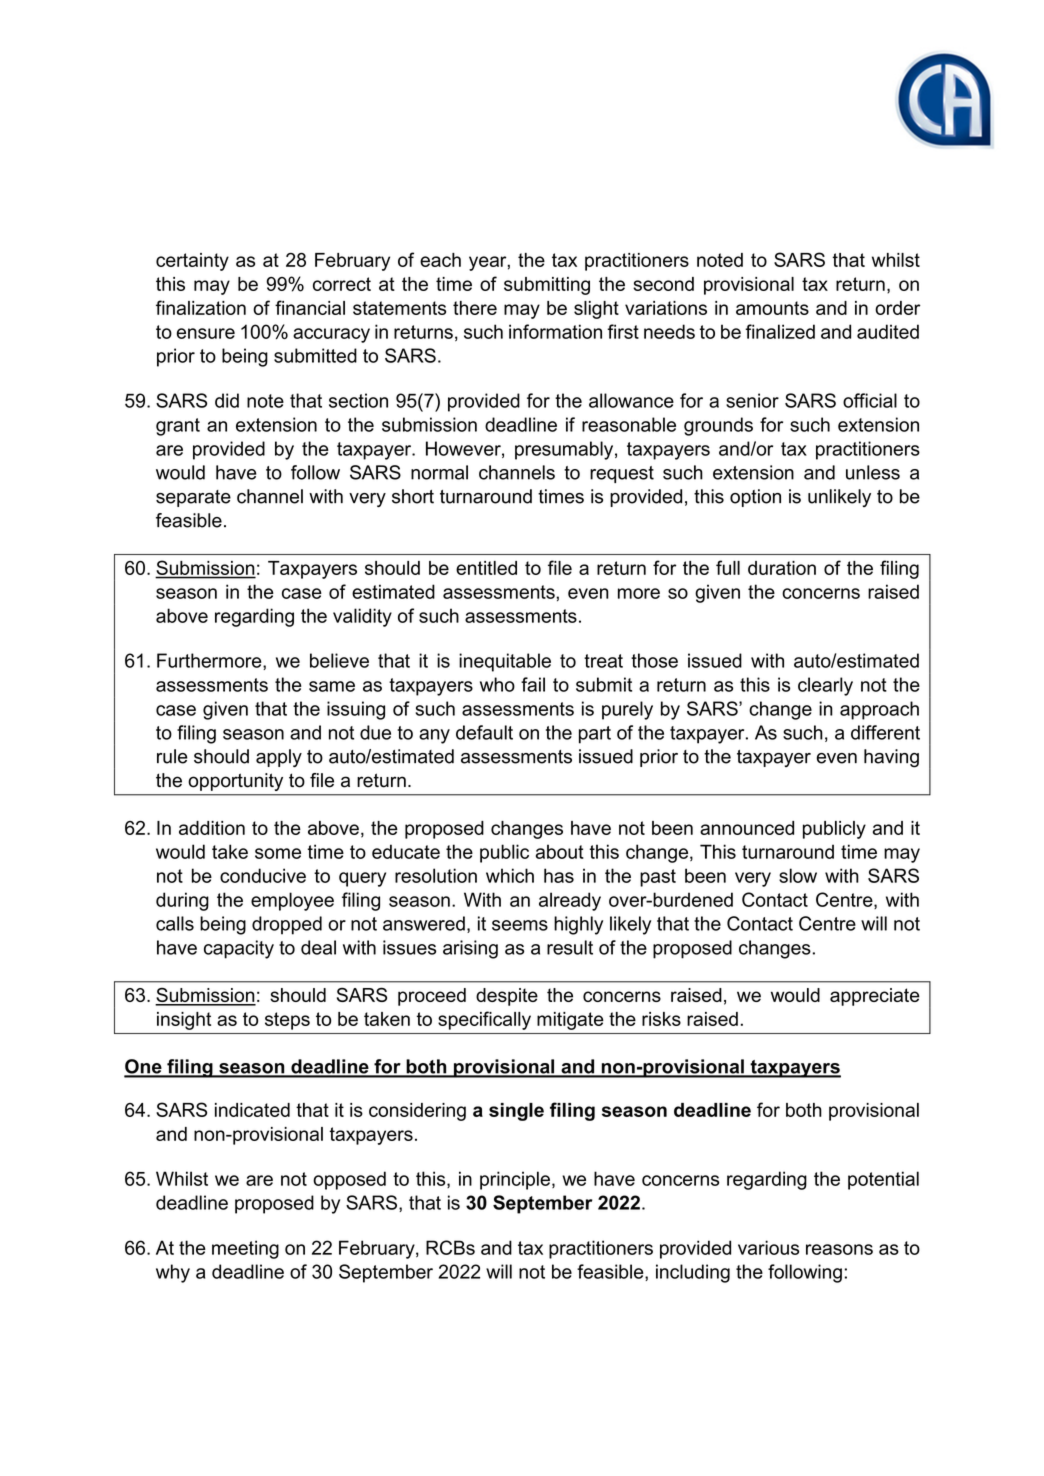 This screenshot has height=1476, width=1044. I want to click on slow, so click(798, 875).
